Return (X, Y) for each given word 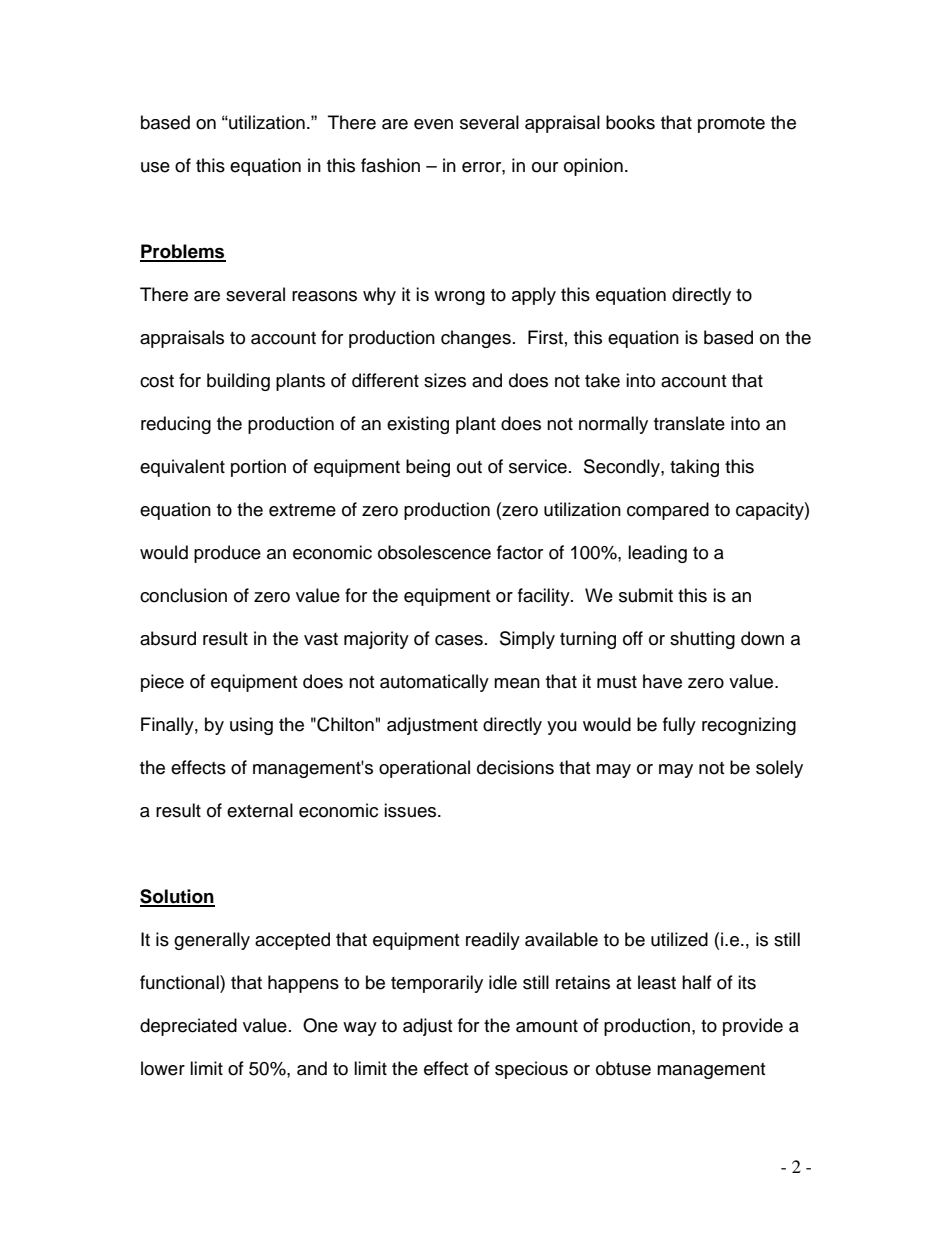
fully (679, 726)
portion (258, 468)
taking (694, 468)
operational (424, 769)
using (251, 726)
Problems (183, 252)
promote (731, 125)
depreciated (188, 1027)
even (433, 124)
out (469, 467)
